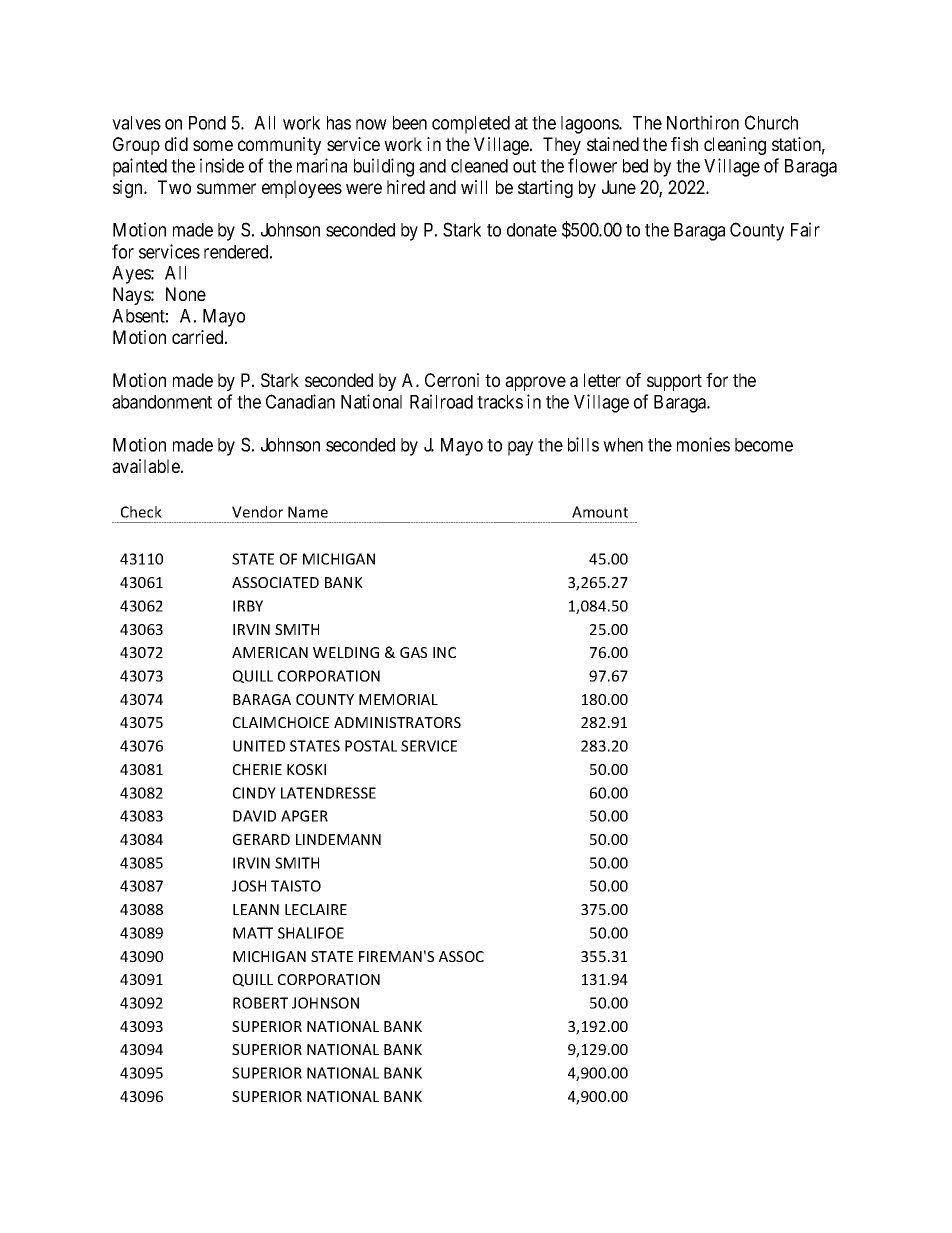 Image resolution: width=952 pixels, height=1233 pixels. I want to click on Vendor, so click(257, 512).
